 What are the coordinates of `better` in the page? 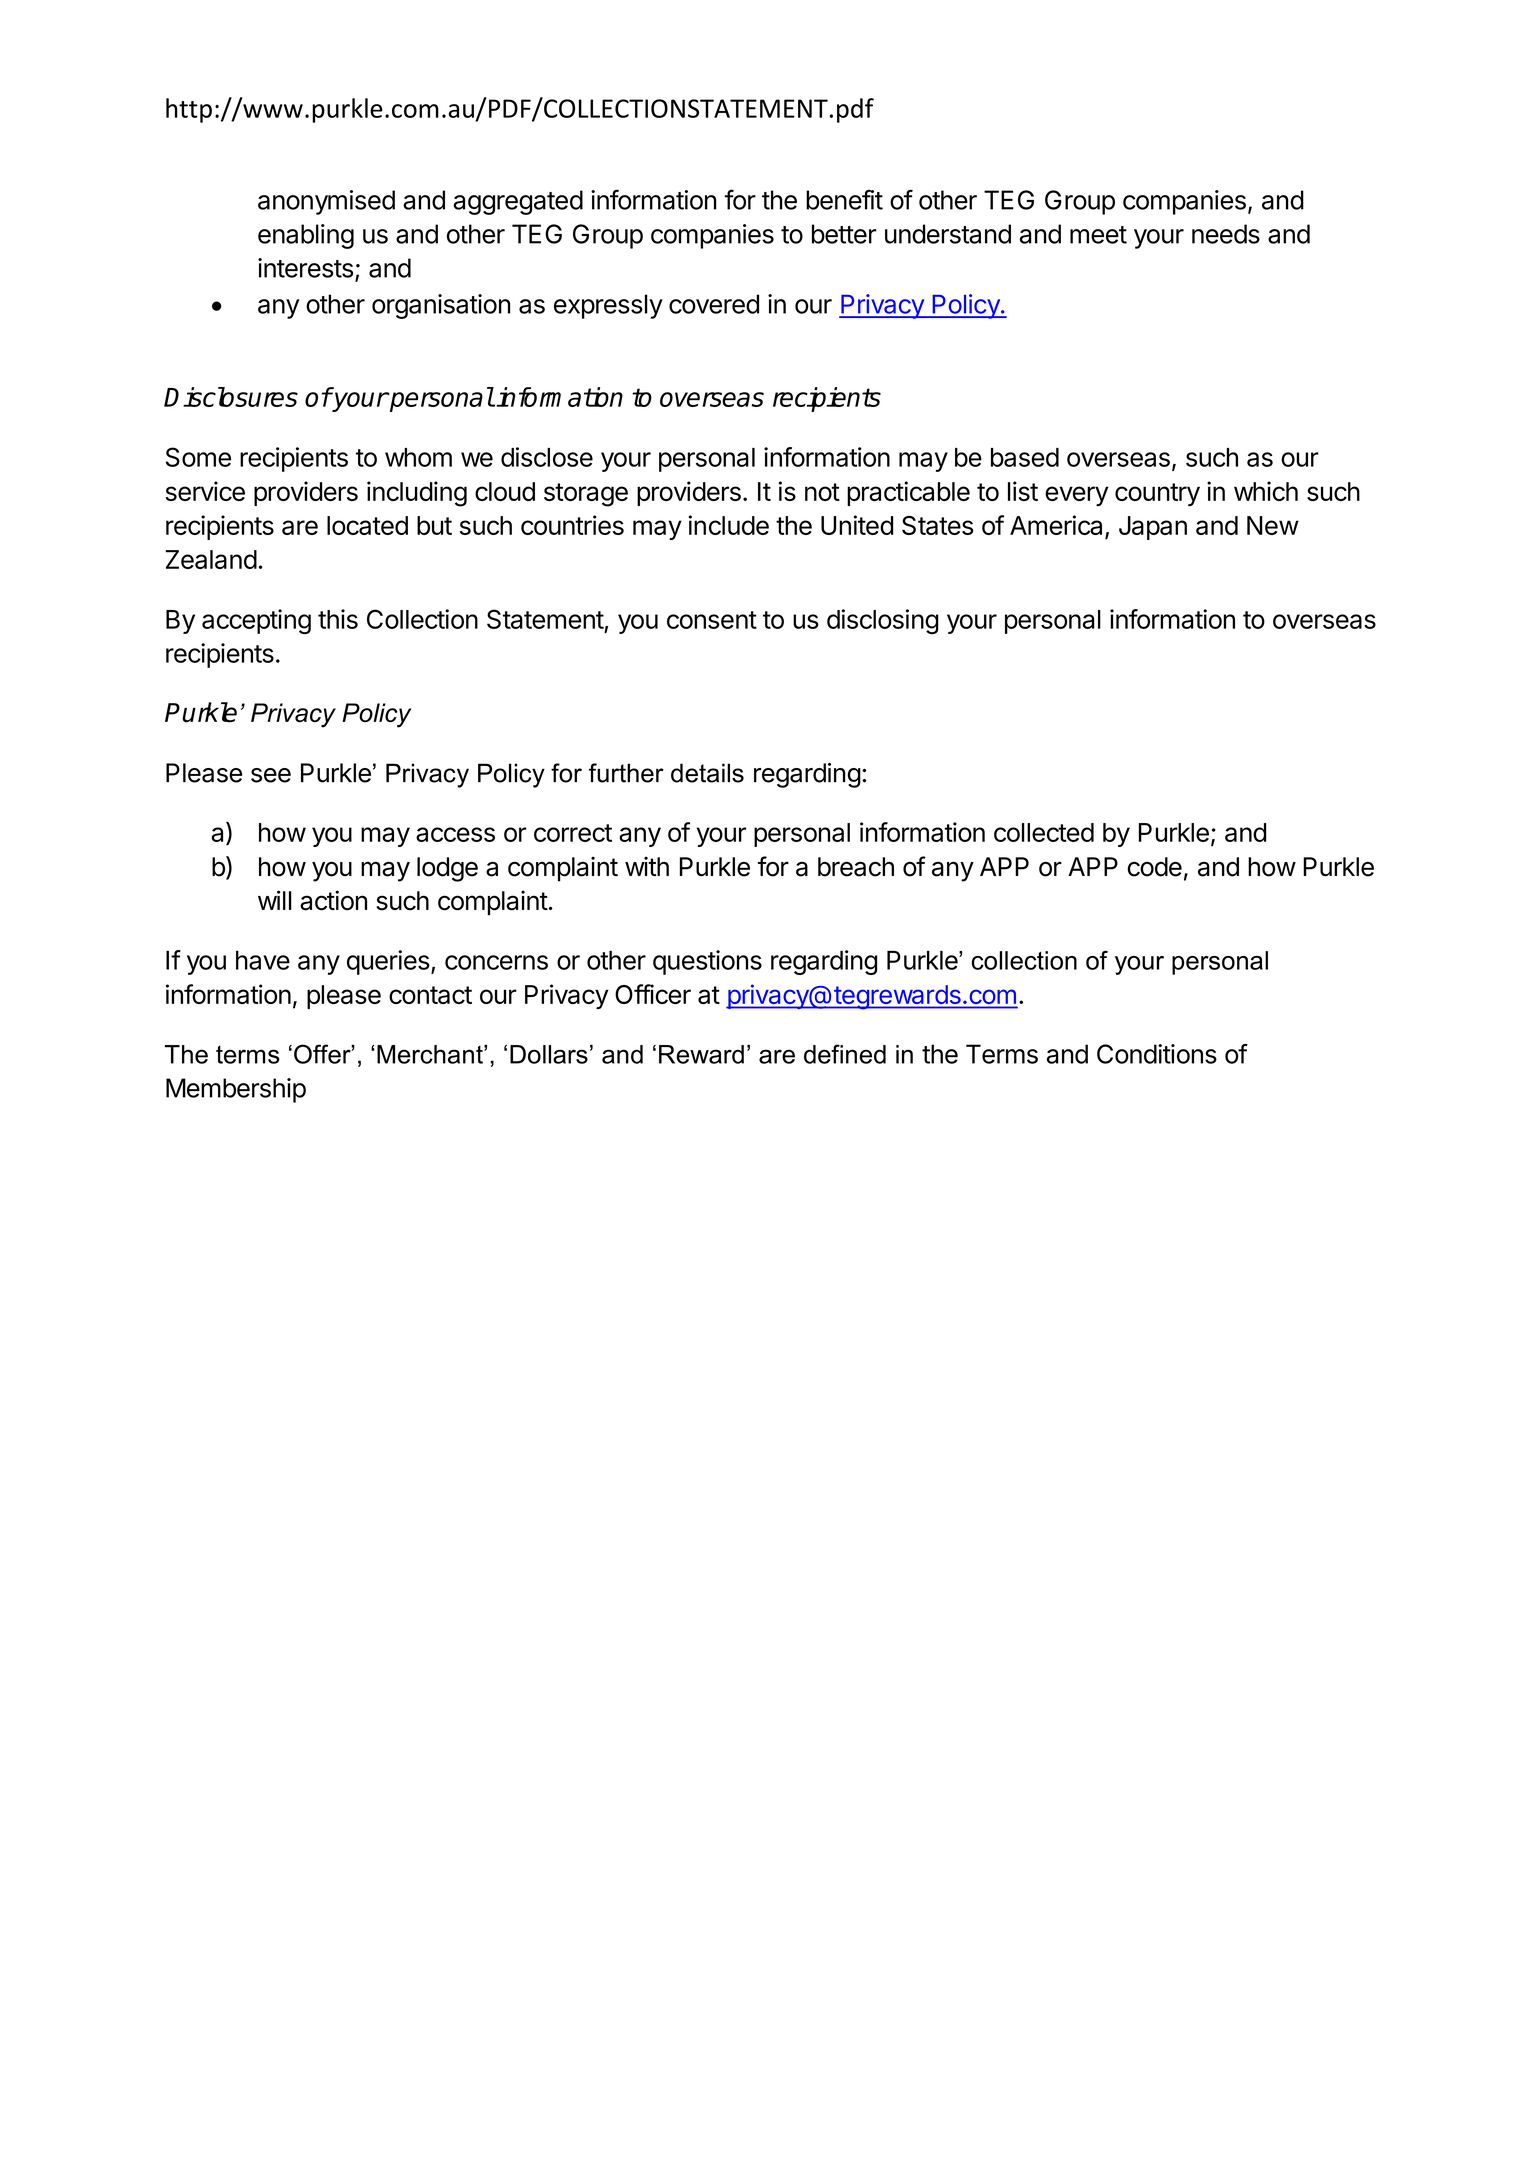 It's located at (844, 234).
